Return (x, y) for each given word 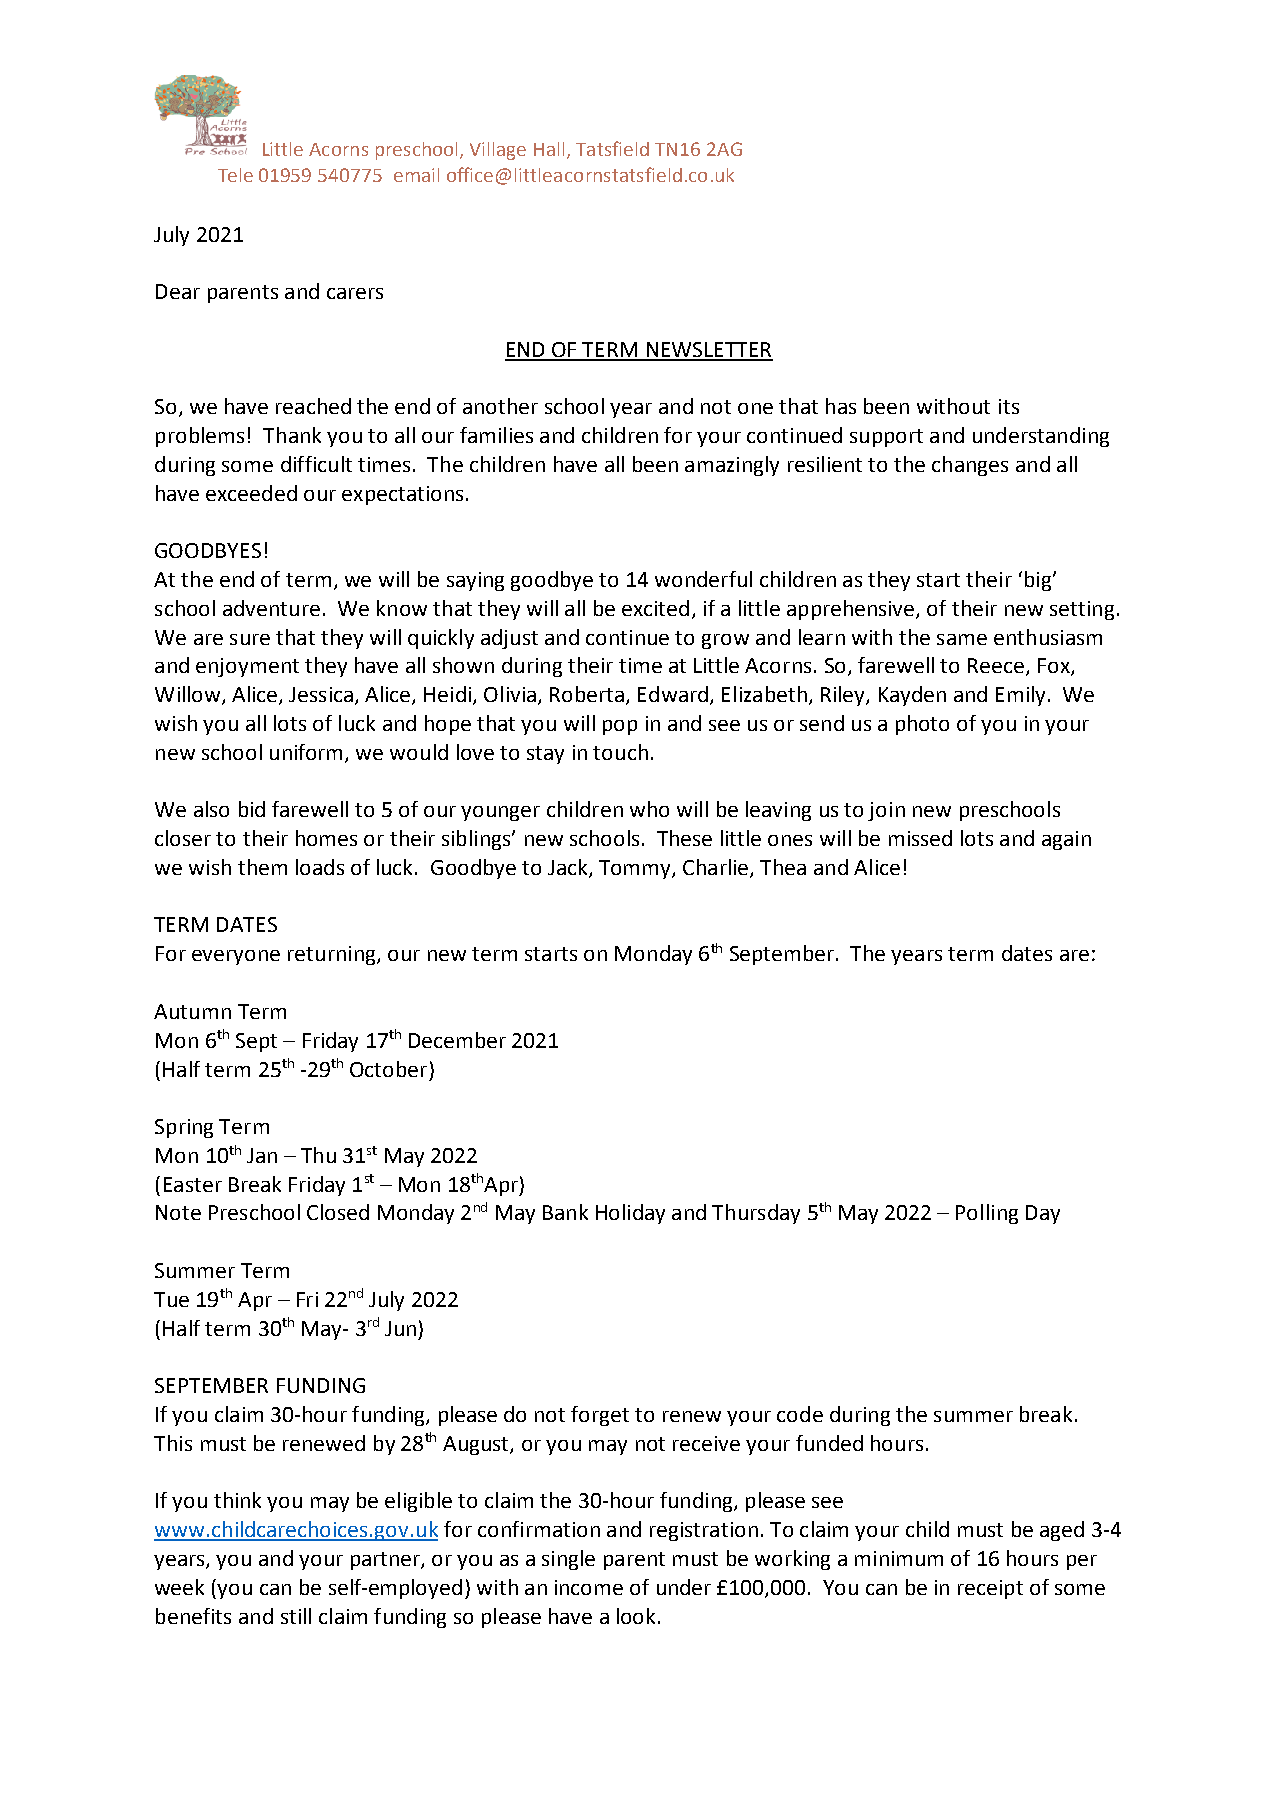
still (296, 1616)
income (589, 1587)
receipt (990, 1589)
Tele (235, 175)
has (841, 406)
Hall (549, 149)
